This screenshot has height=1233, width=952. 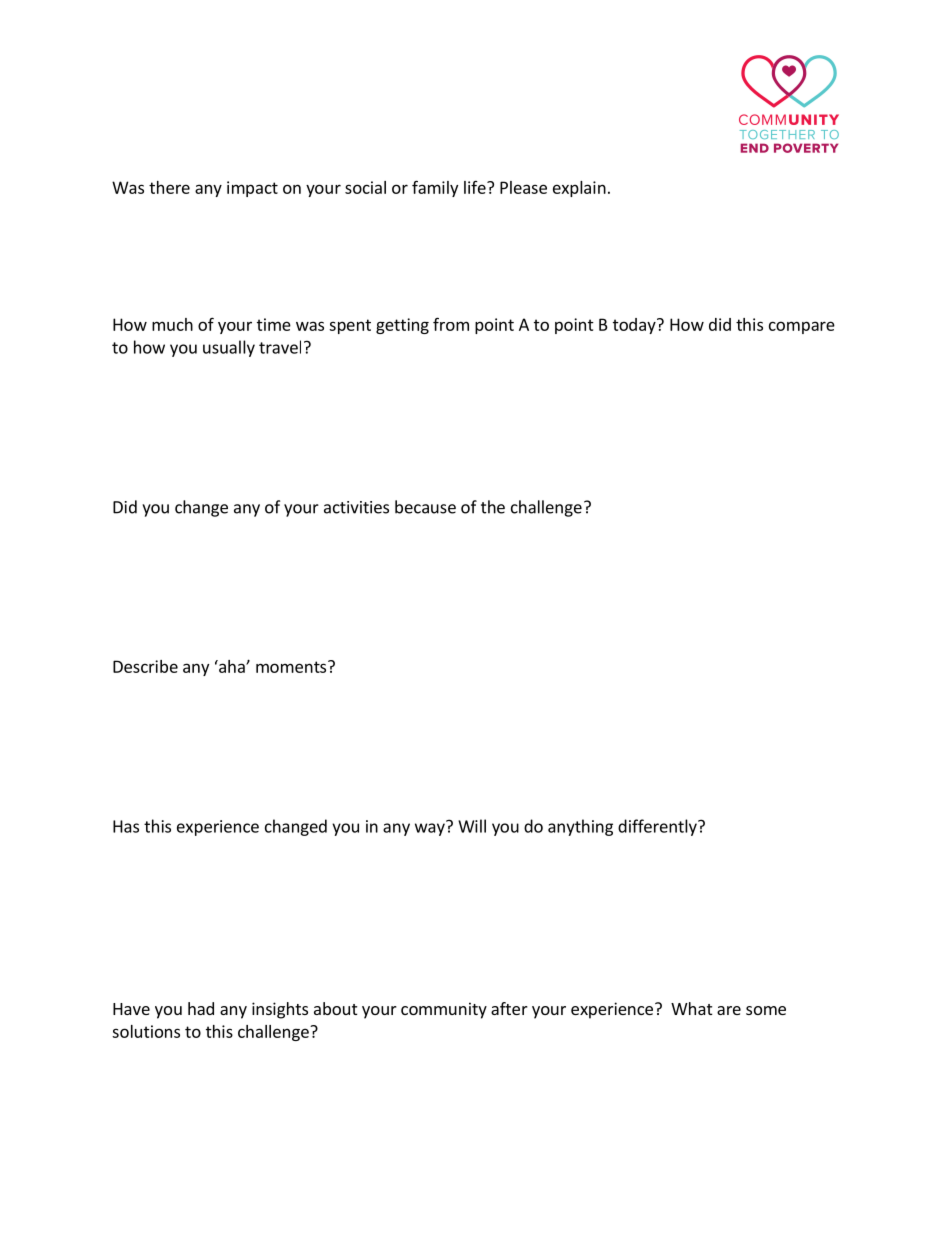 I want to click on had, so click(x=201, y=1008).
